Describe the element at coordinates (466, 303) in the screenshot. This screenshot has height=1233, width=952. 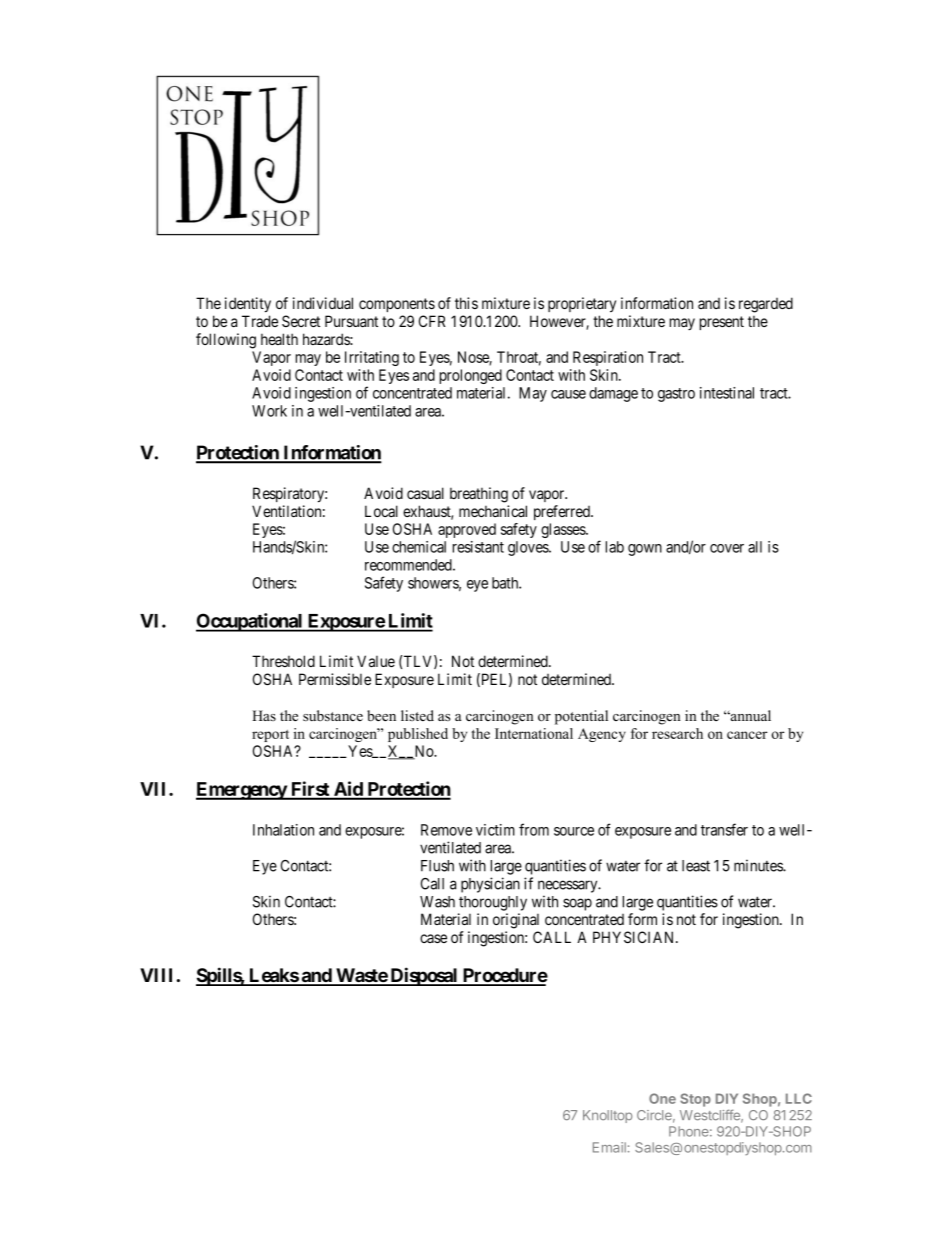
I see `this` at that location.
